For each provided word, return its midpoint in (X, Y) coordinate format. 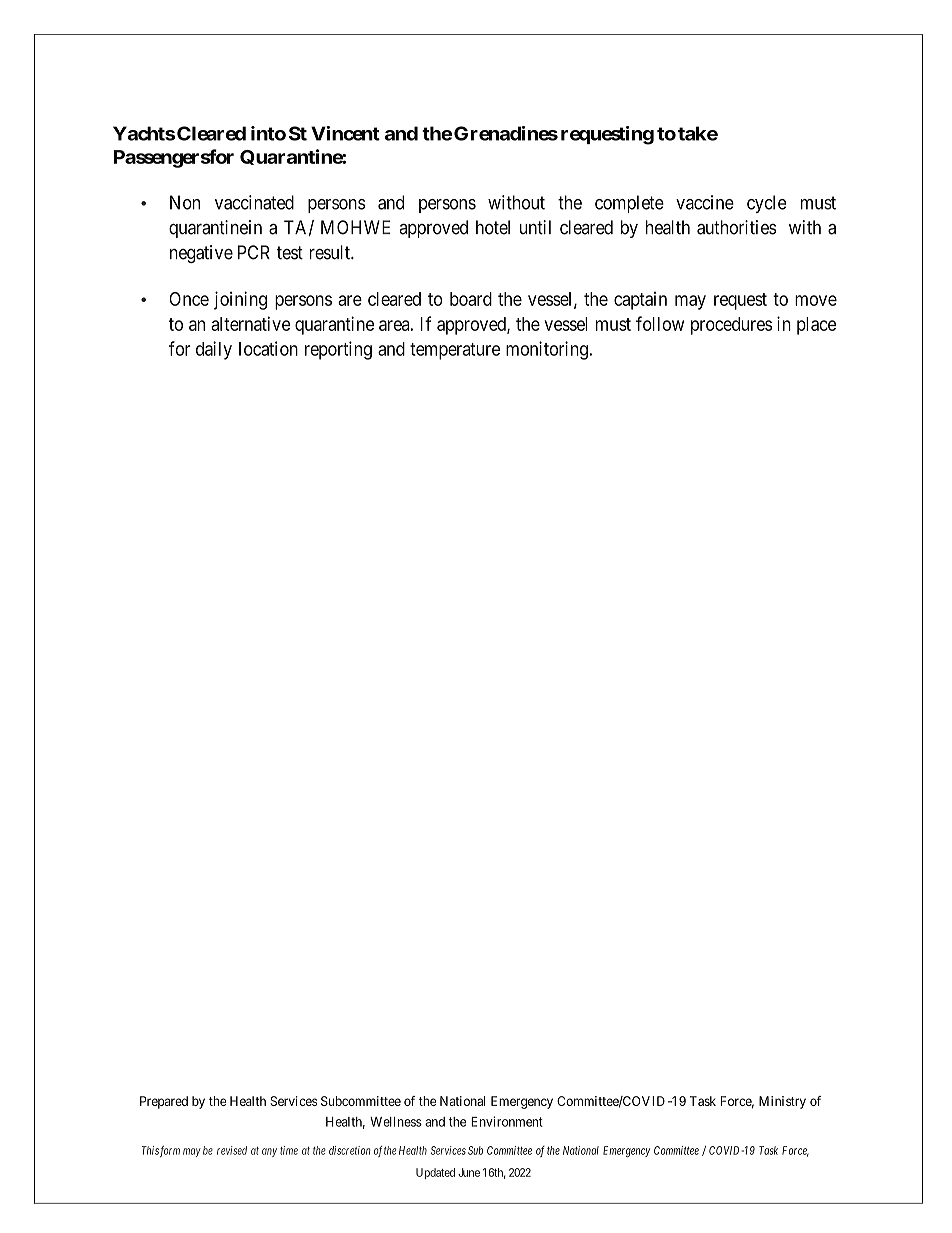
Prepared (164, 1102)
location (268, 348)
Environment (507, 1121)
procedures (731, 326)
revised (232, 1150)
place (816, 326)
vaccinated (254, 202)
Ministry (782, 1102)
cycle (766, 204)
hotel (493, 227)
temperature (455, 351)
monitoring (547, 350)
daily (214, 350)
